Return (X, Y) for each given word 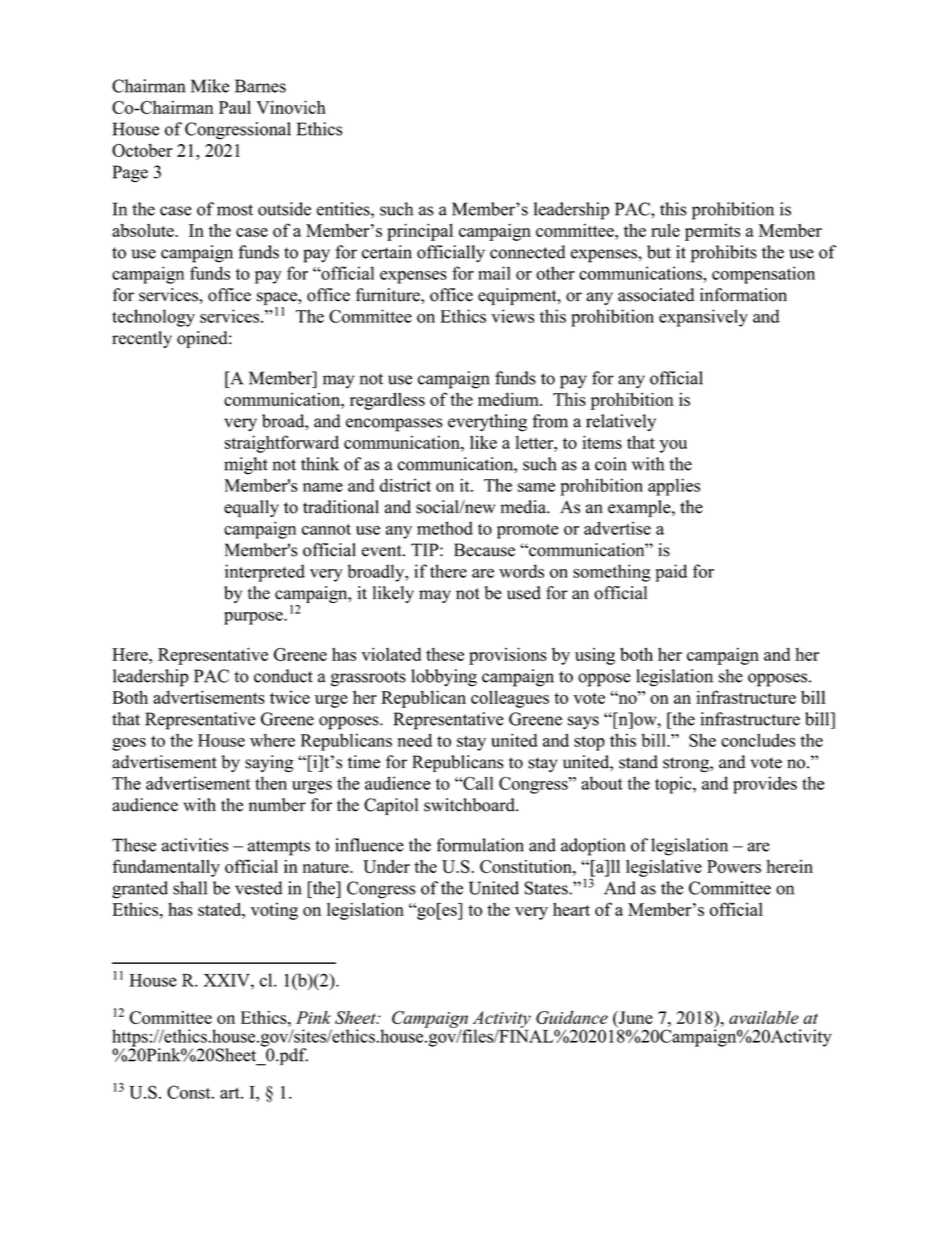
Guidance (572, 1017)
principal (420, 232)
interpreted (265, 573)
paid (671, 573)
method (445, 528)
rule (665, 230)
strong (687, 764)
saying (269, 764)
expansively (703, 318)
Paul (235, 107)
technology (153, 318)
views (512, 316)
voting (274, 911)
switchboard (470, 805)
